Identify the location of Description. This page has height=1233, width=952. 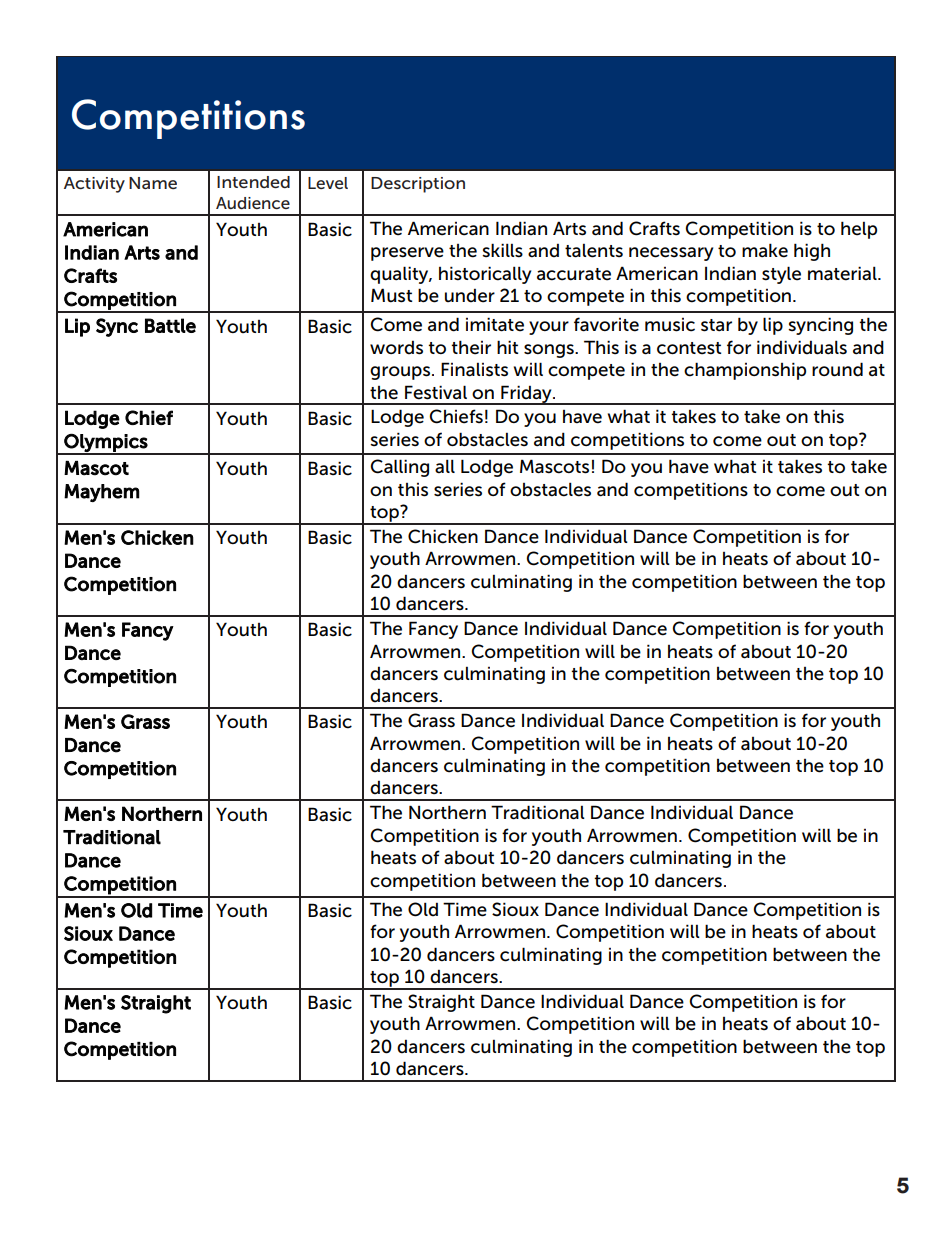
(418, 185).
